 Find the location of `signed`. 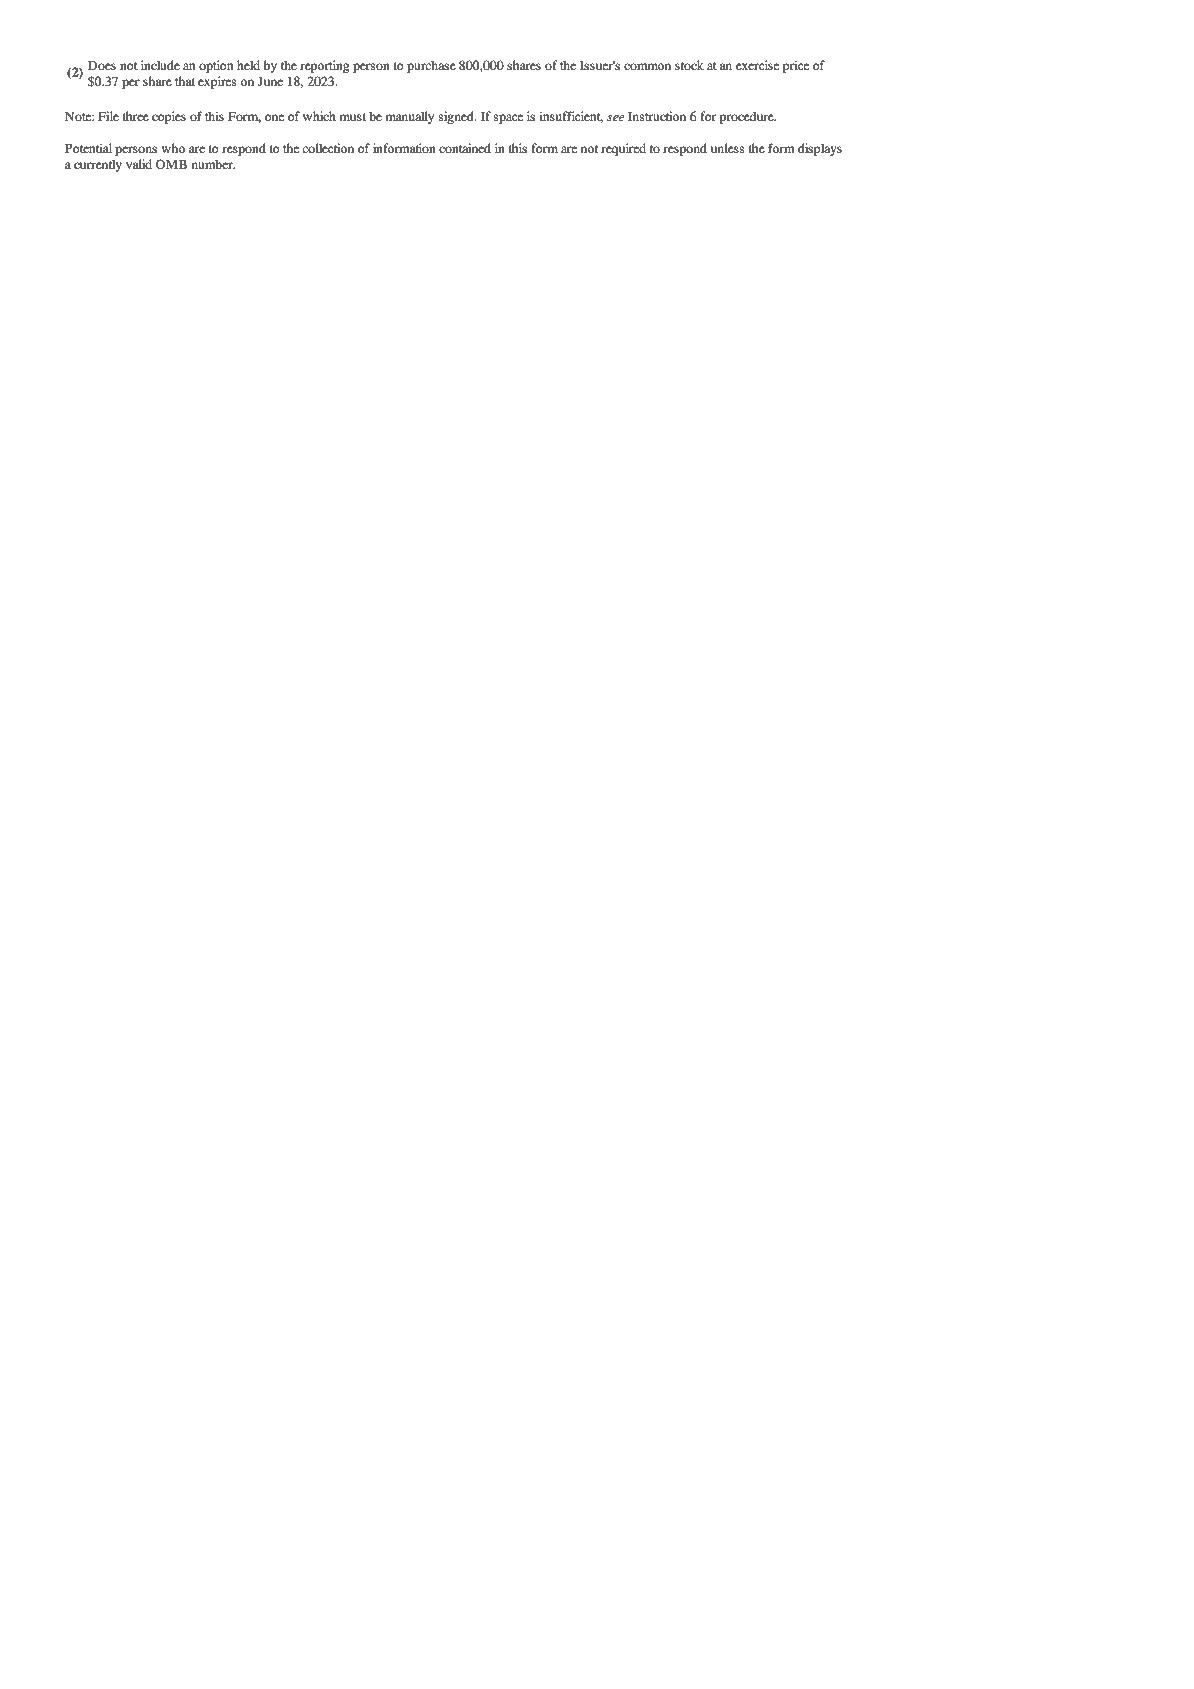

signed is located at coordinates (457, 117).
